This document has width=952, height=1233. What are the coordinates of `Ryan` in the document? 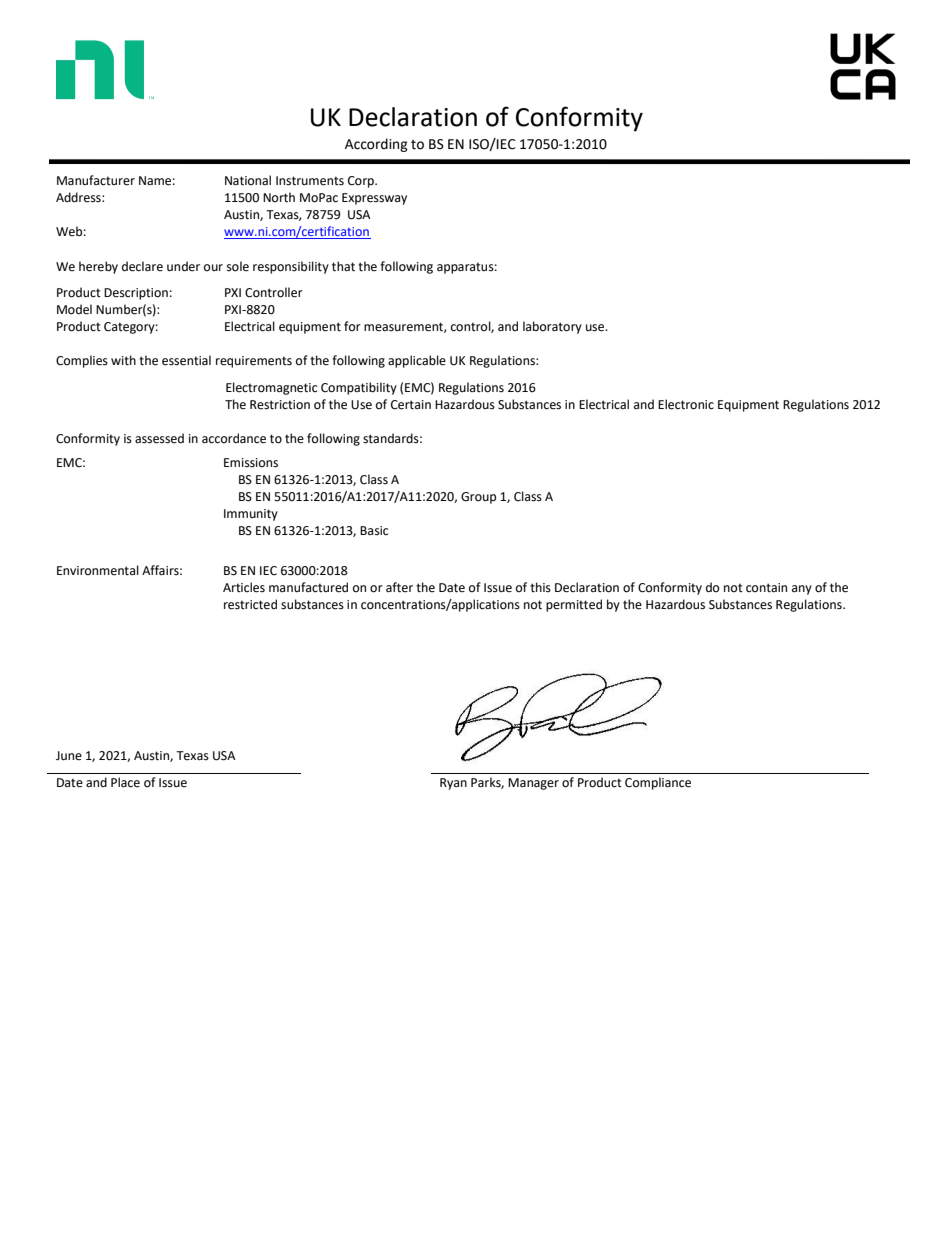 It's located at (453, 784).
